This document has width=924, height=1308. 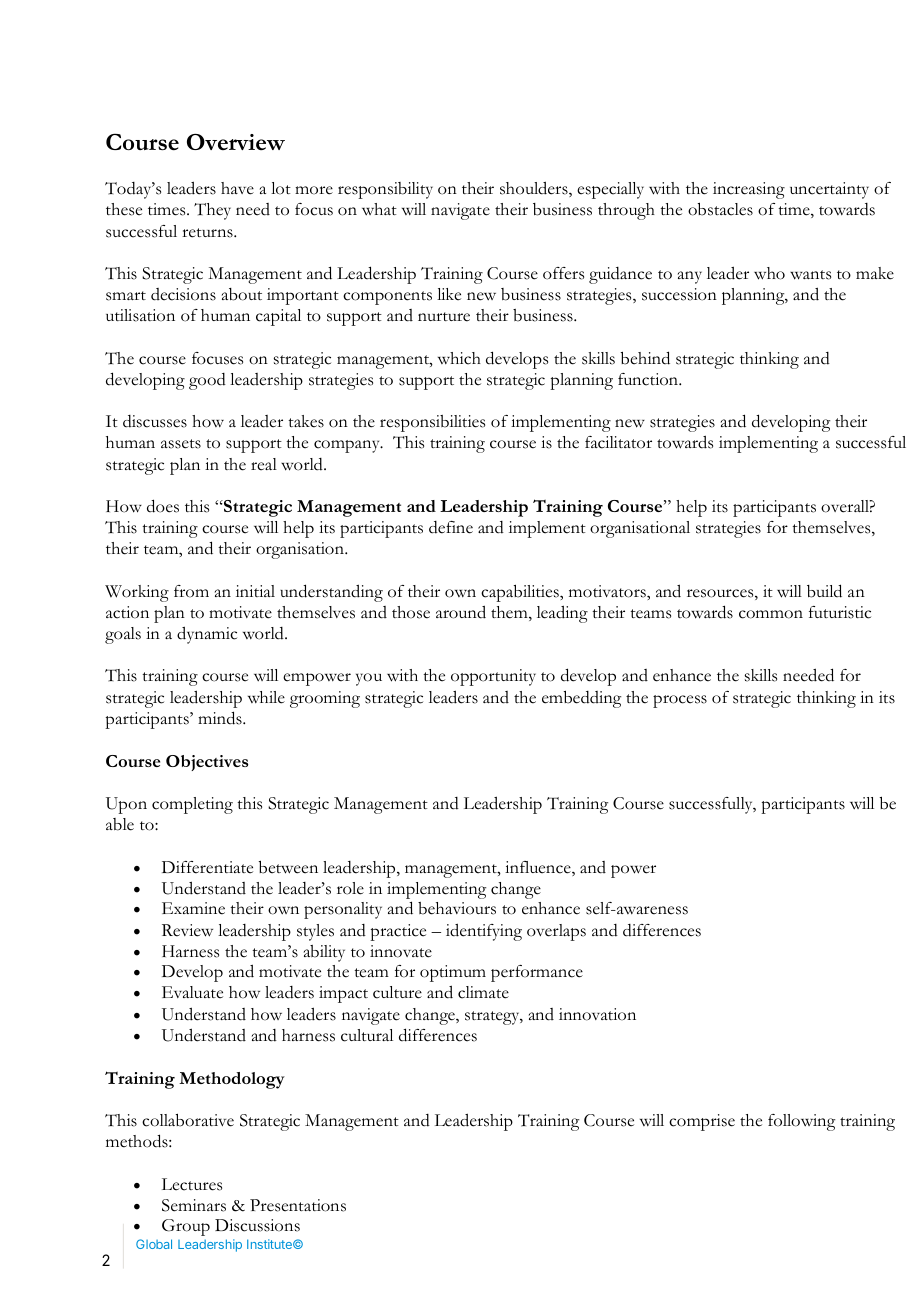 What do you see at coordinates (680, 701) in the document?
I see `process` at bounding box center [680, 701].
